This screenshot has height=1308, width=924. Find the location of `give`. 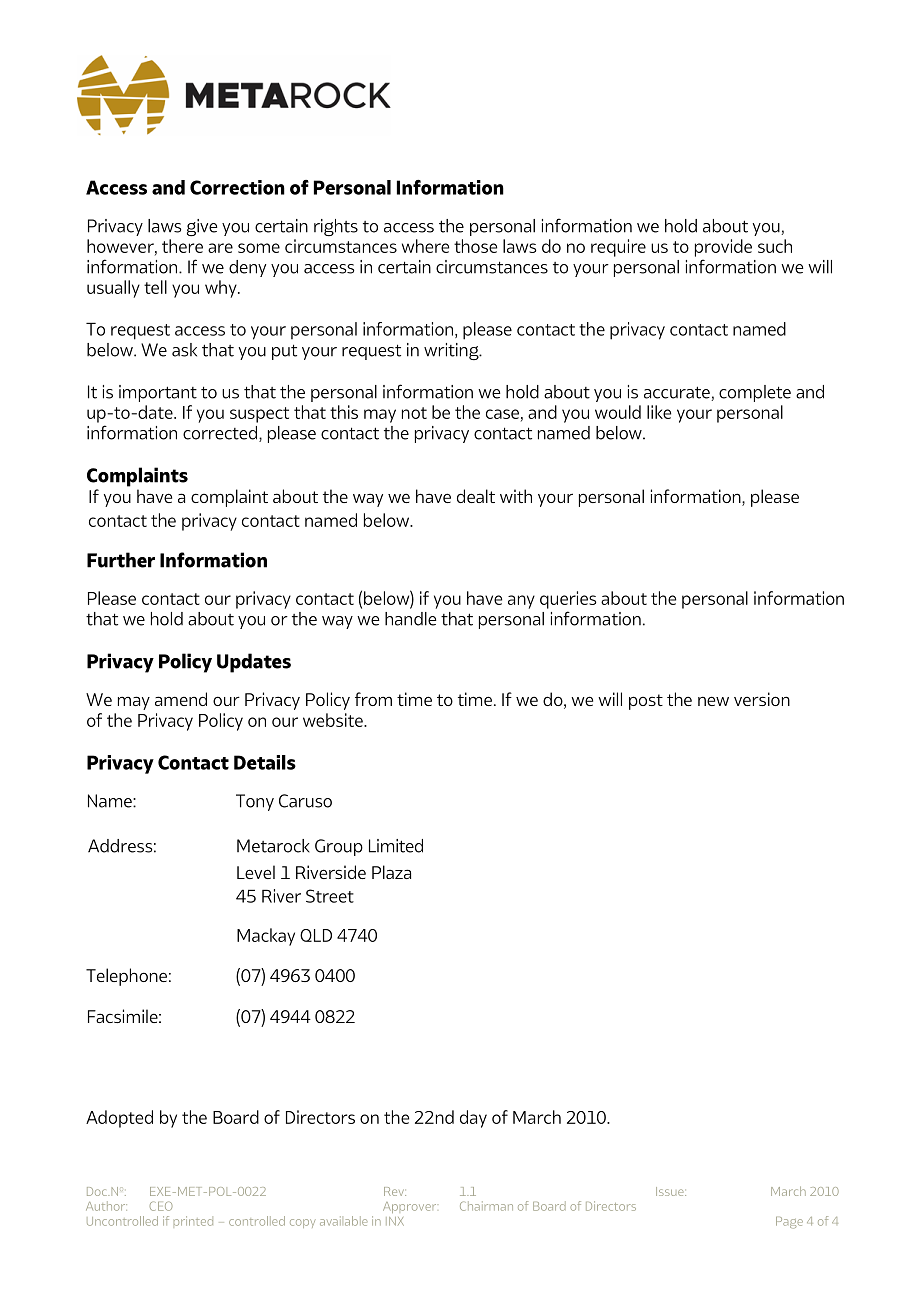

give is located at coordinates (202, 227).
